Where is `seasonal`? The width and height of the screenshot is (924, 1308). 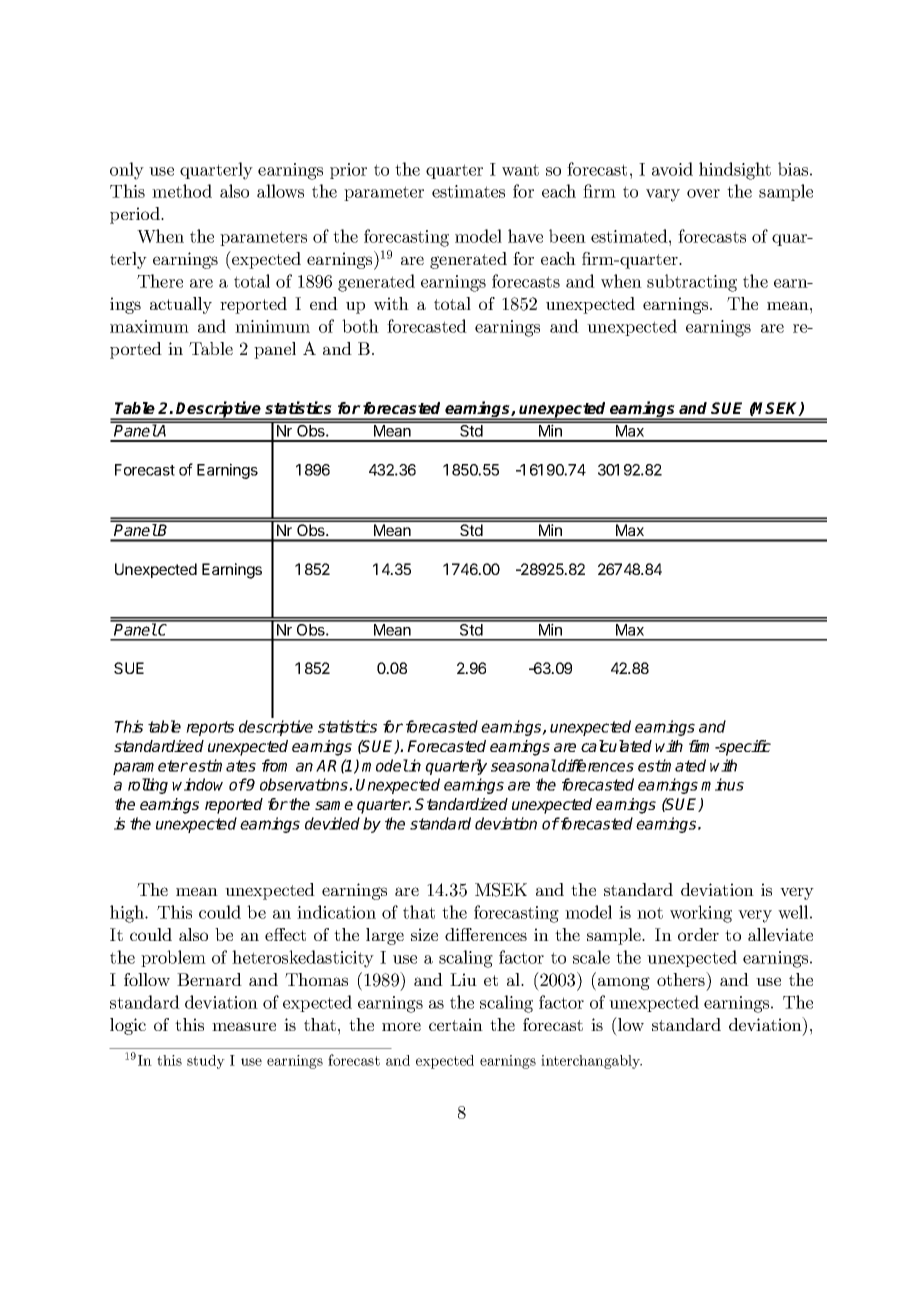
seasonal is located at coordinates (524, 765).
